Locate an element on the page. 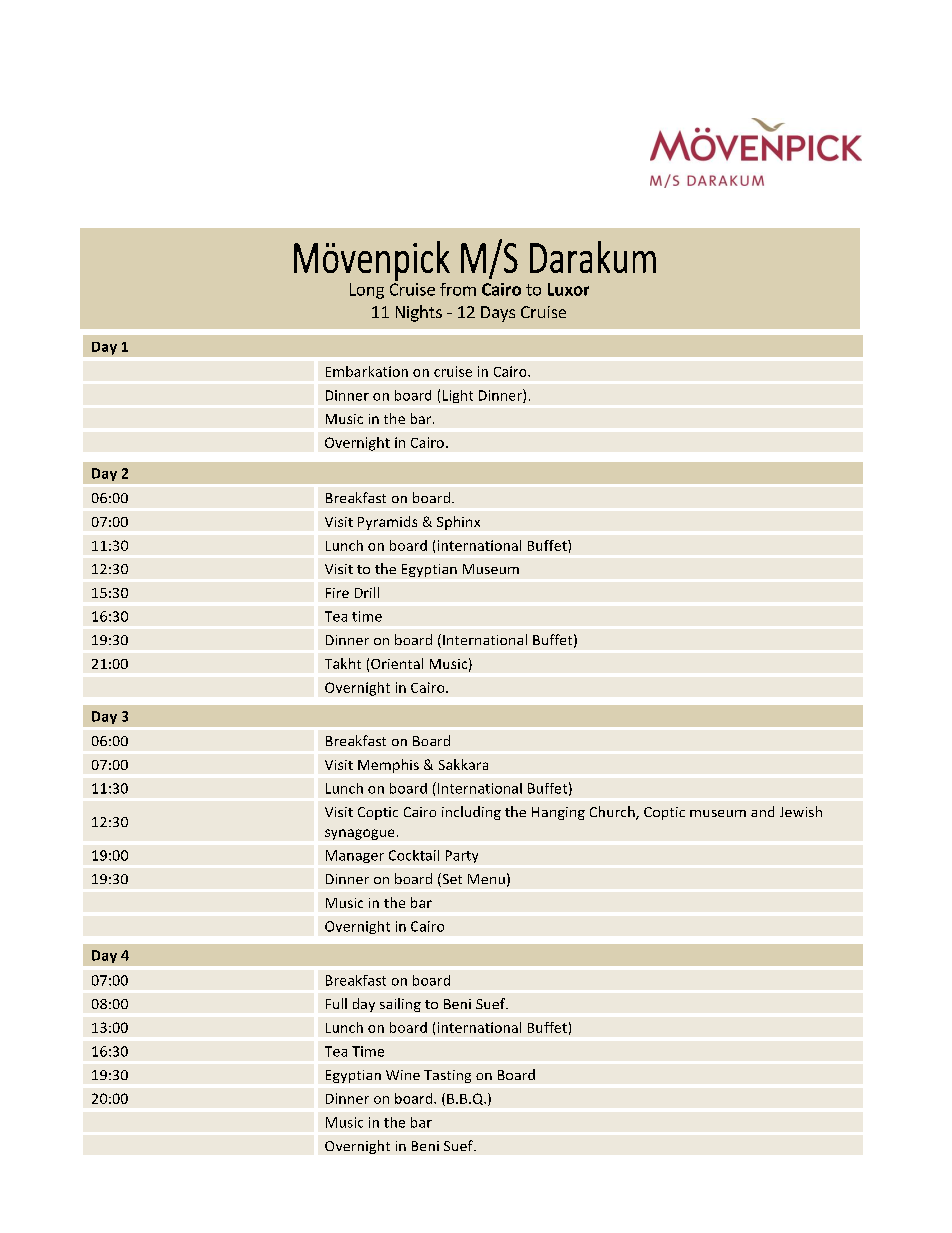 This page has height=1233, width=952. Sphinx is located at coordinates (458, 523).
